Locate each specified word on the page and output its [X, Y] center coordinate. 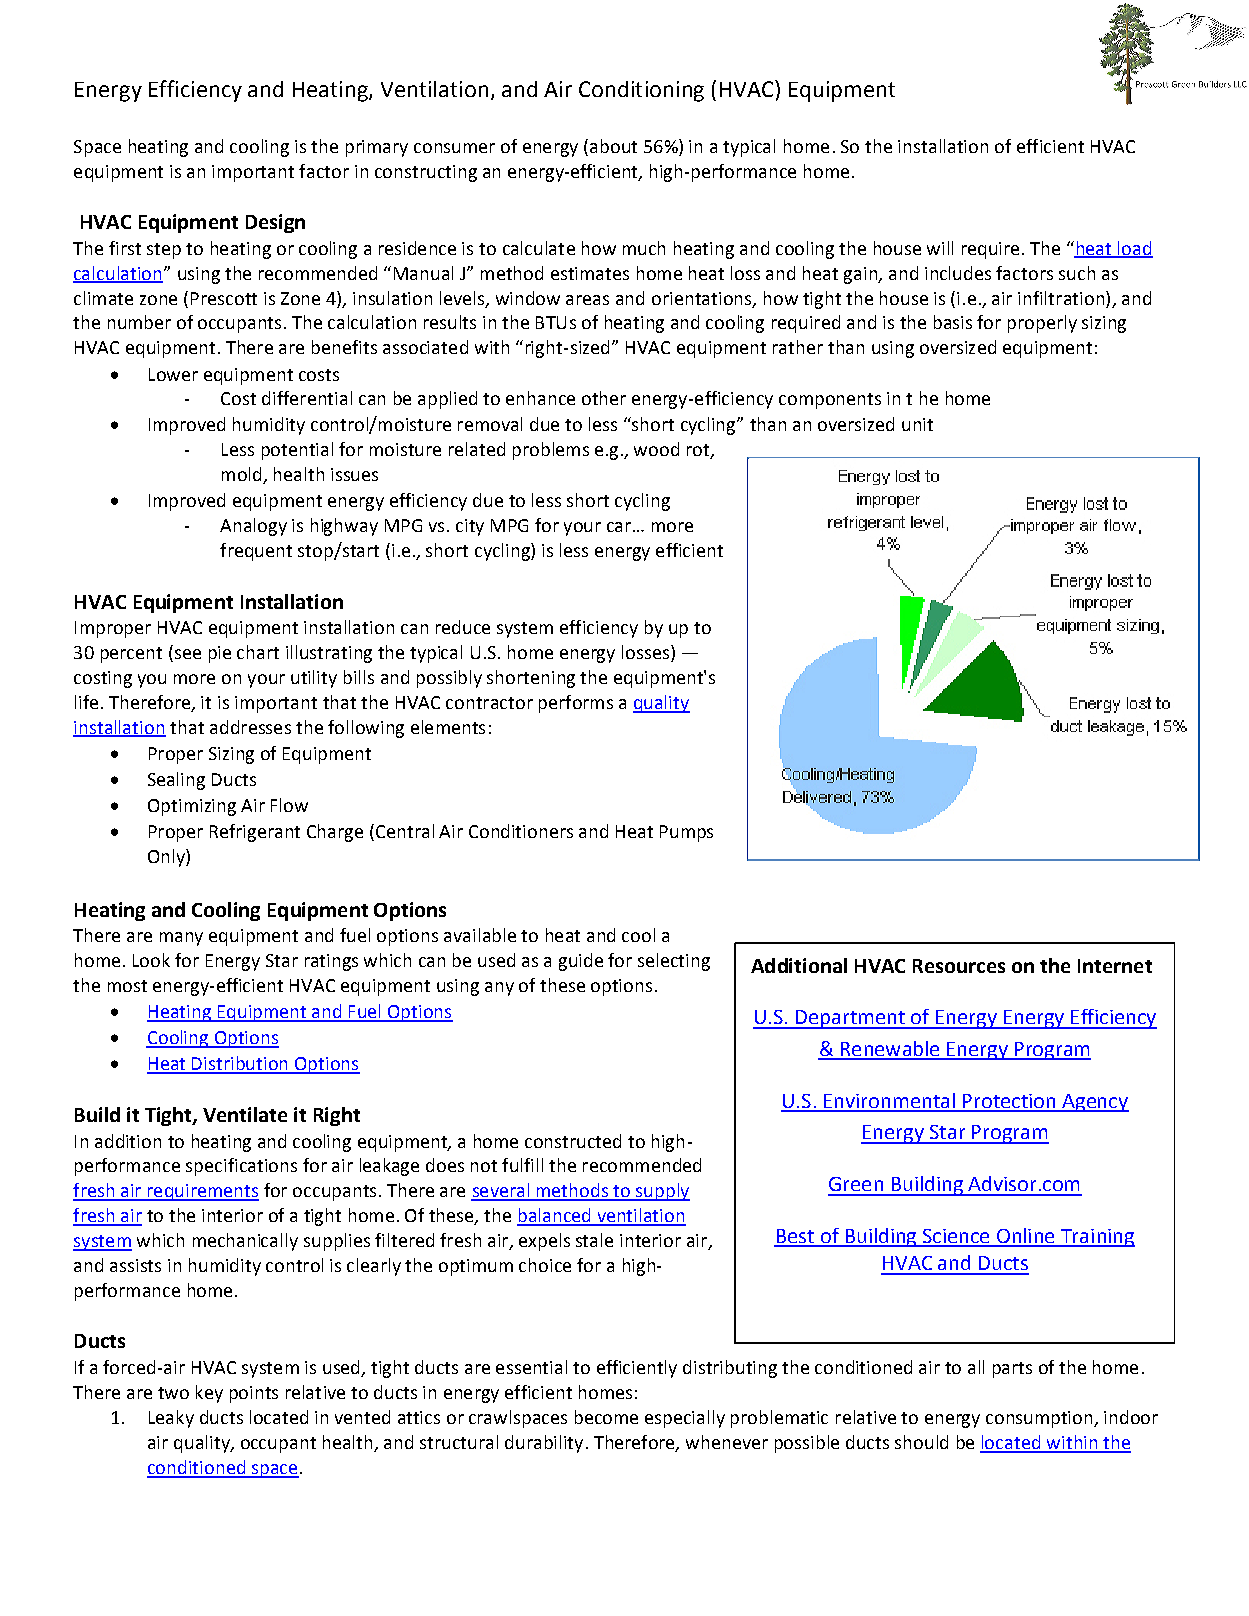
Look [151, 960]
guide [581, 962]
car [619, 527]
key [209, 1394]
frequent [256, 552]
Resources [959, 966]
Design [275, 223]
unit [917, 424]
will [940, 248]
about [613, 146]
